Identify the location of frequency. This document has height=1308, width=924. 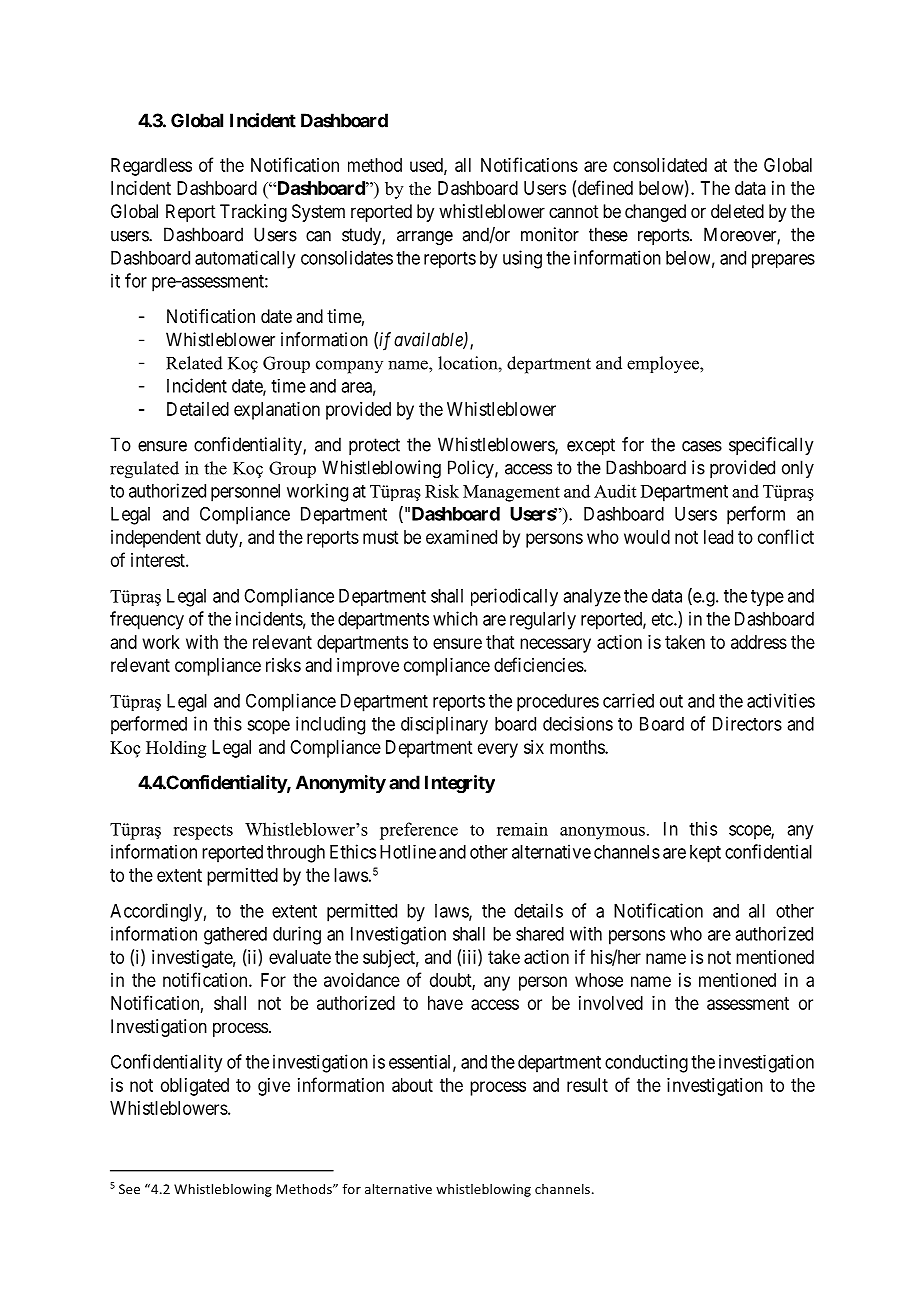
(147, 620).
